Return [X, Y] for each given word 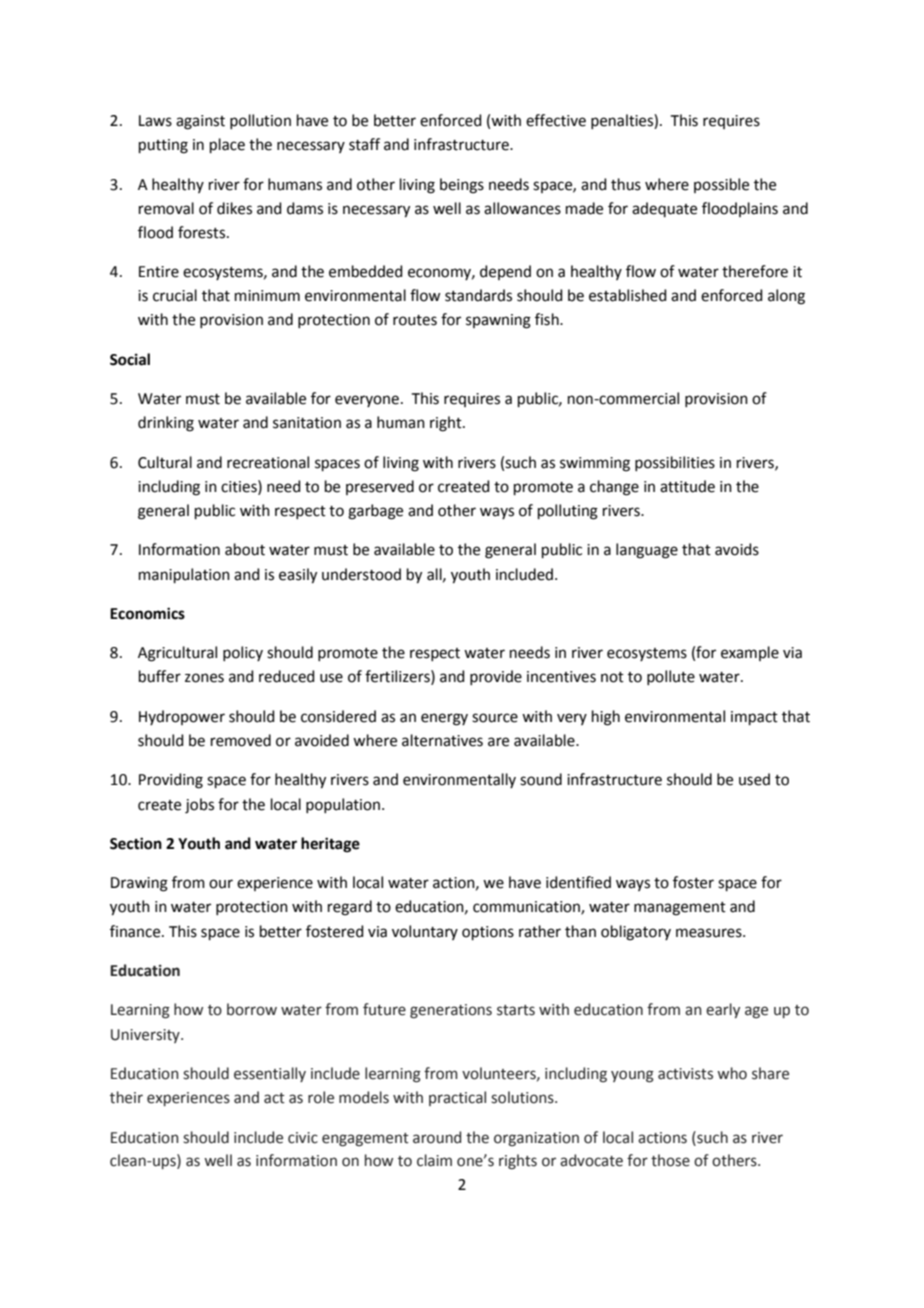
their [126, 1097]
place [227, 145]
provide [496, 677]
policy [243, 653]
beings [462, 186]
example [750, 653]
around [437, 1137]
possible [721, 185]
